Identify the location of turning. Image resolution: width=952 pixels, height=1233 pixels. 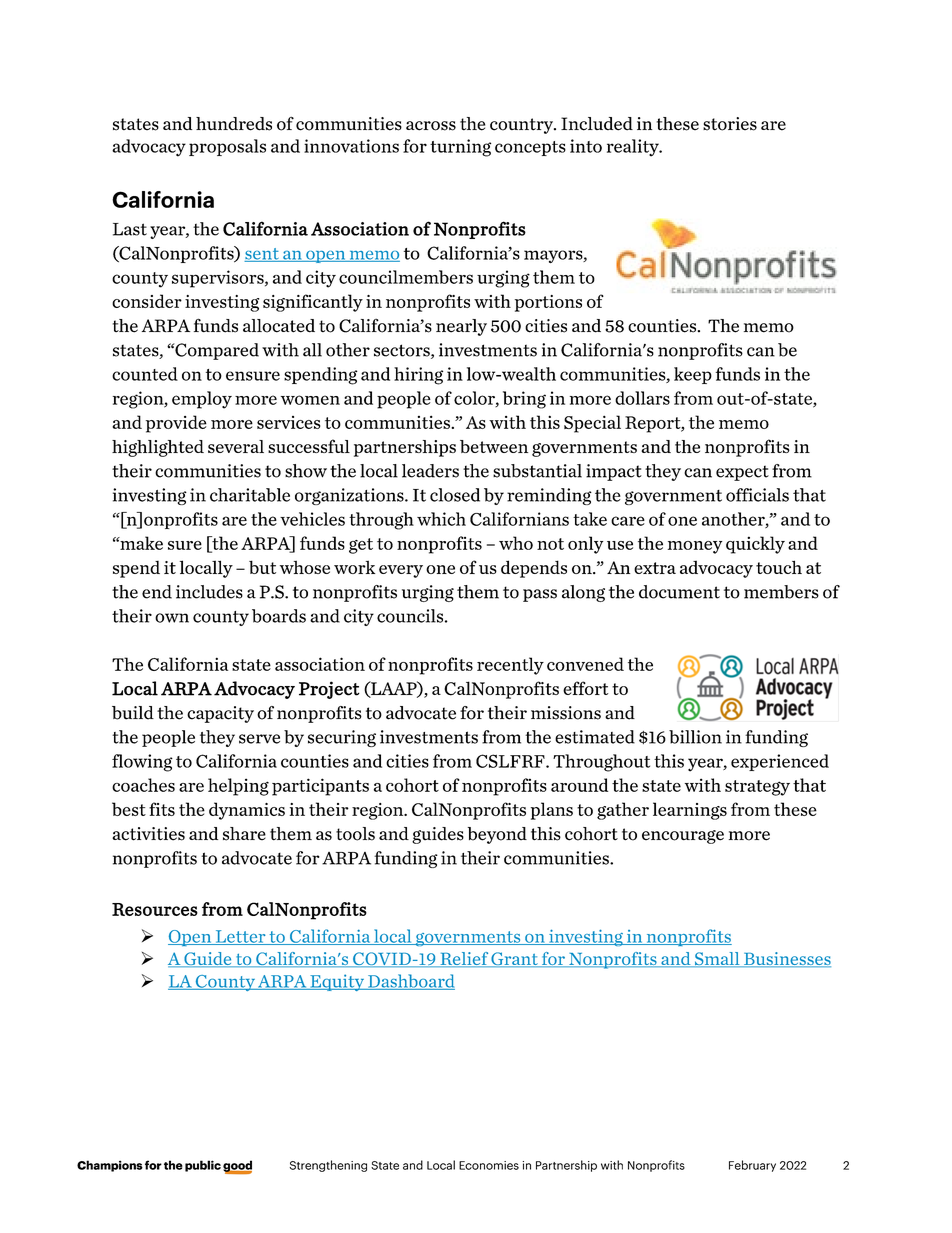
(460, 148).
